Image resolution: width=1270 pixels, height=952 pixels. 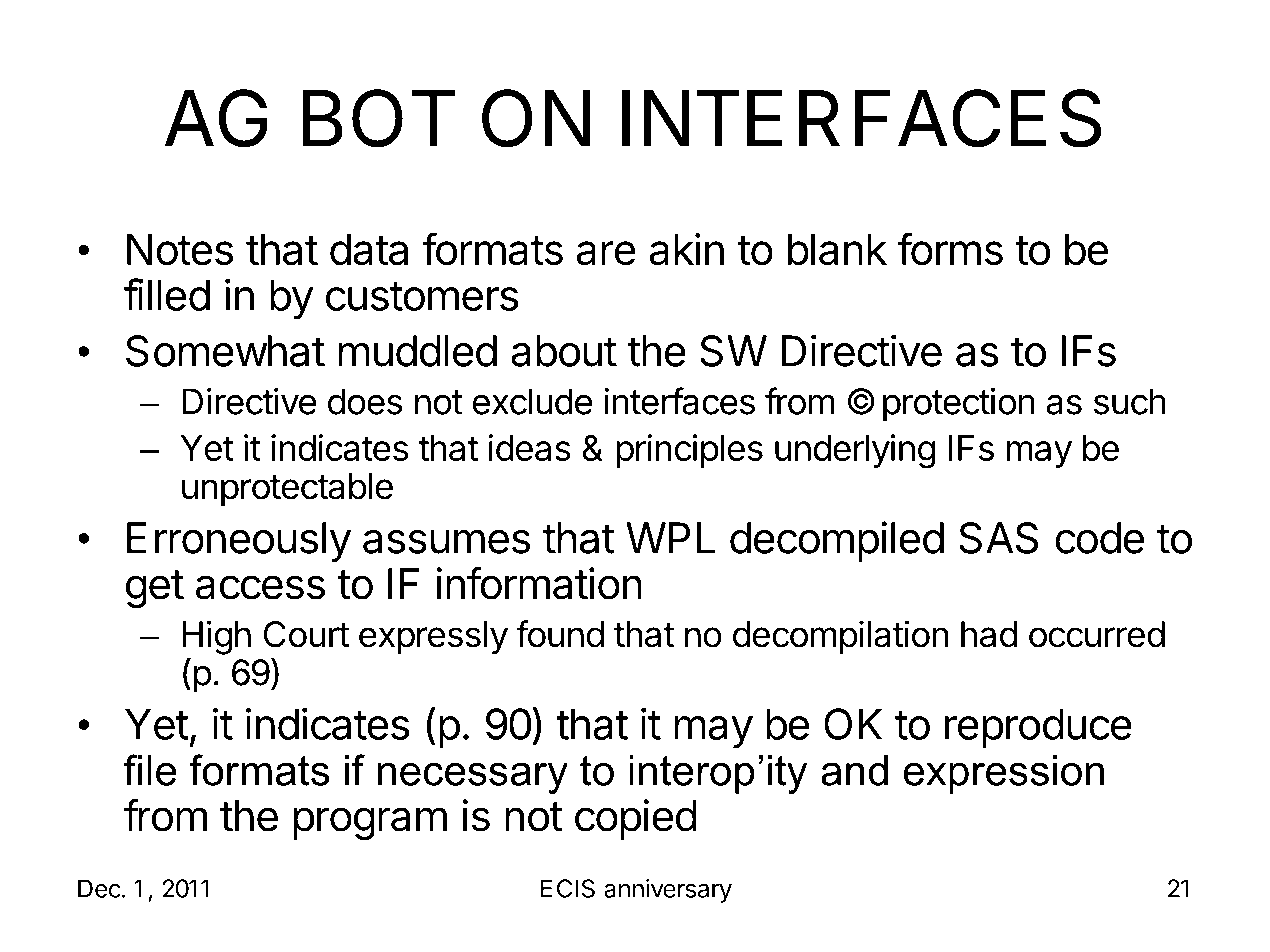 I want to click on BOT, so click(x=379, y=118).
